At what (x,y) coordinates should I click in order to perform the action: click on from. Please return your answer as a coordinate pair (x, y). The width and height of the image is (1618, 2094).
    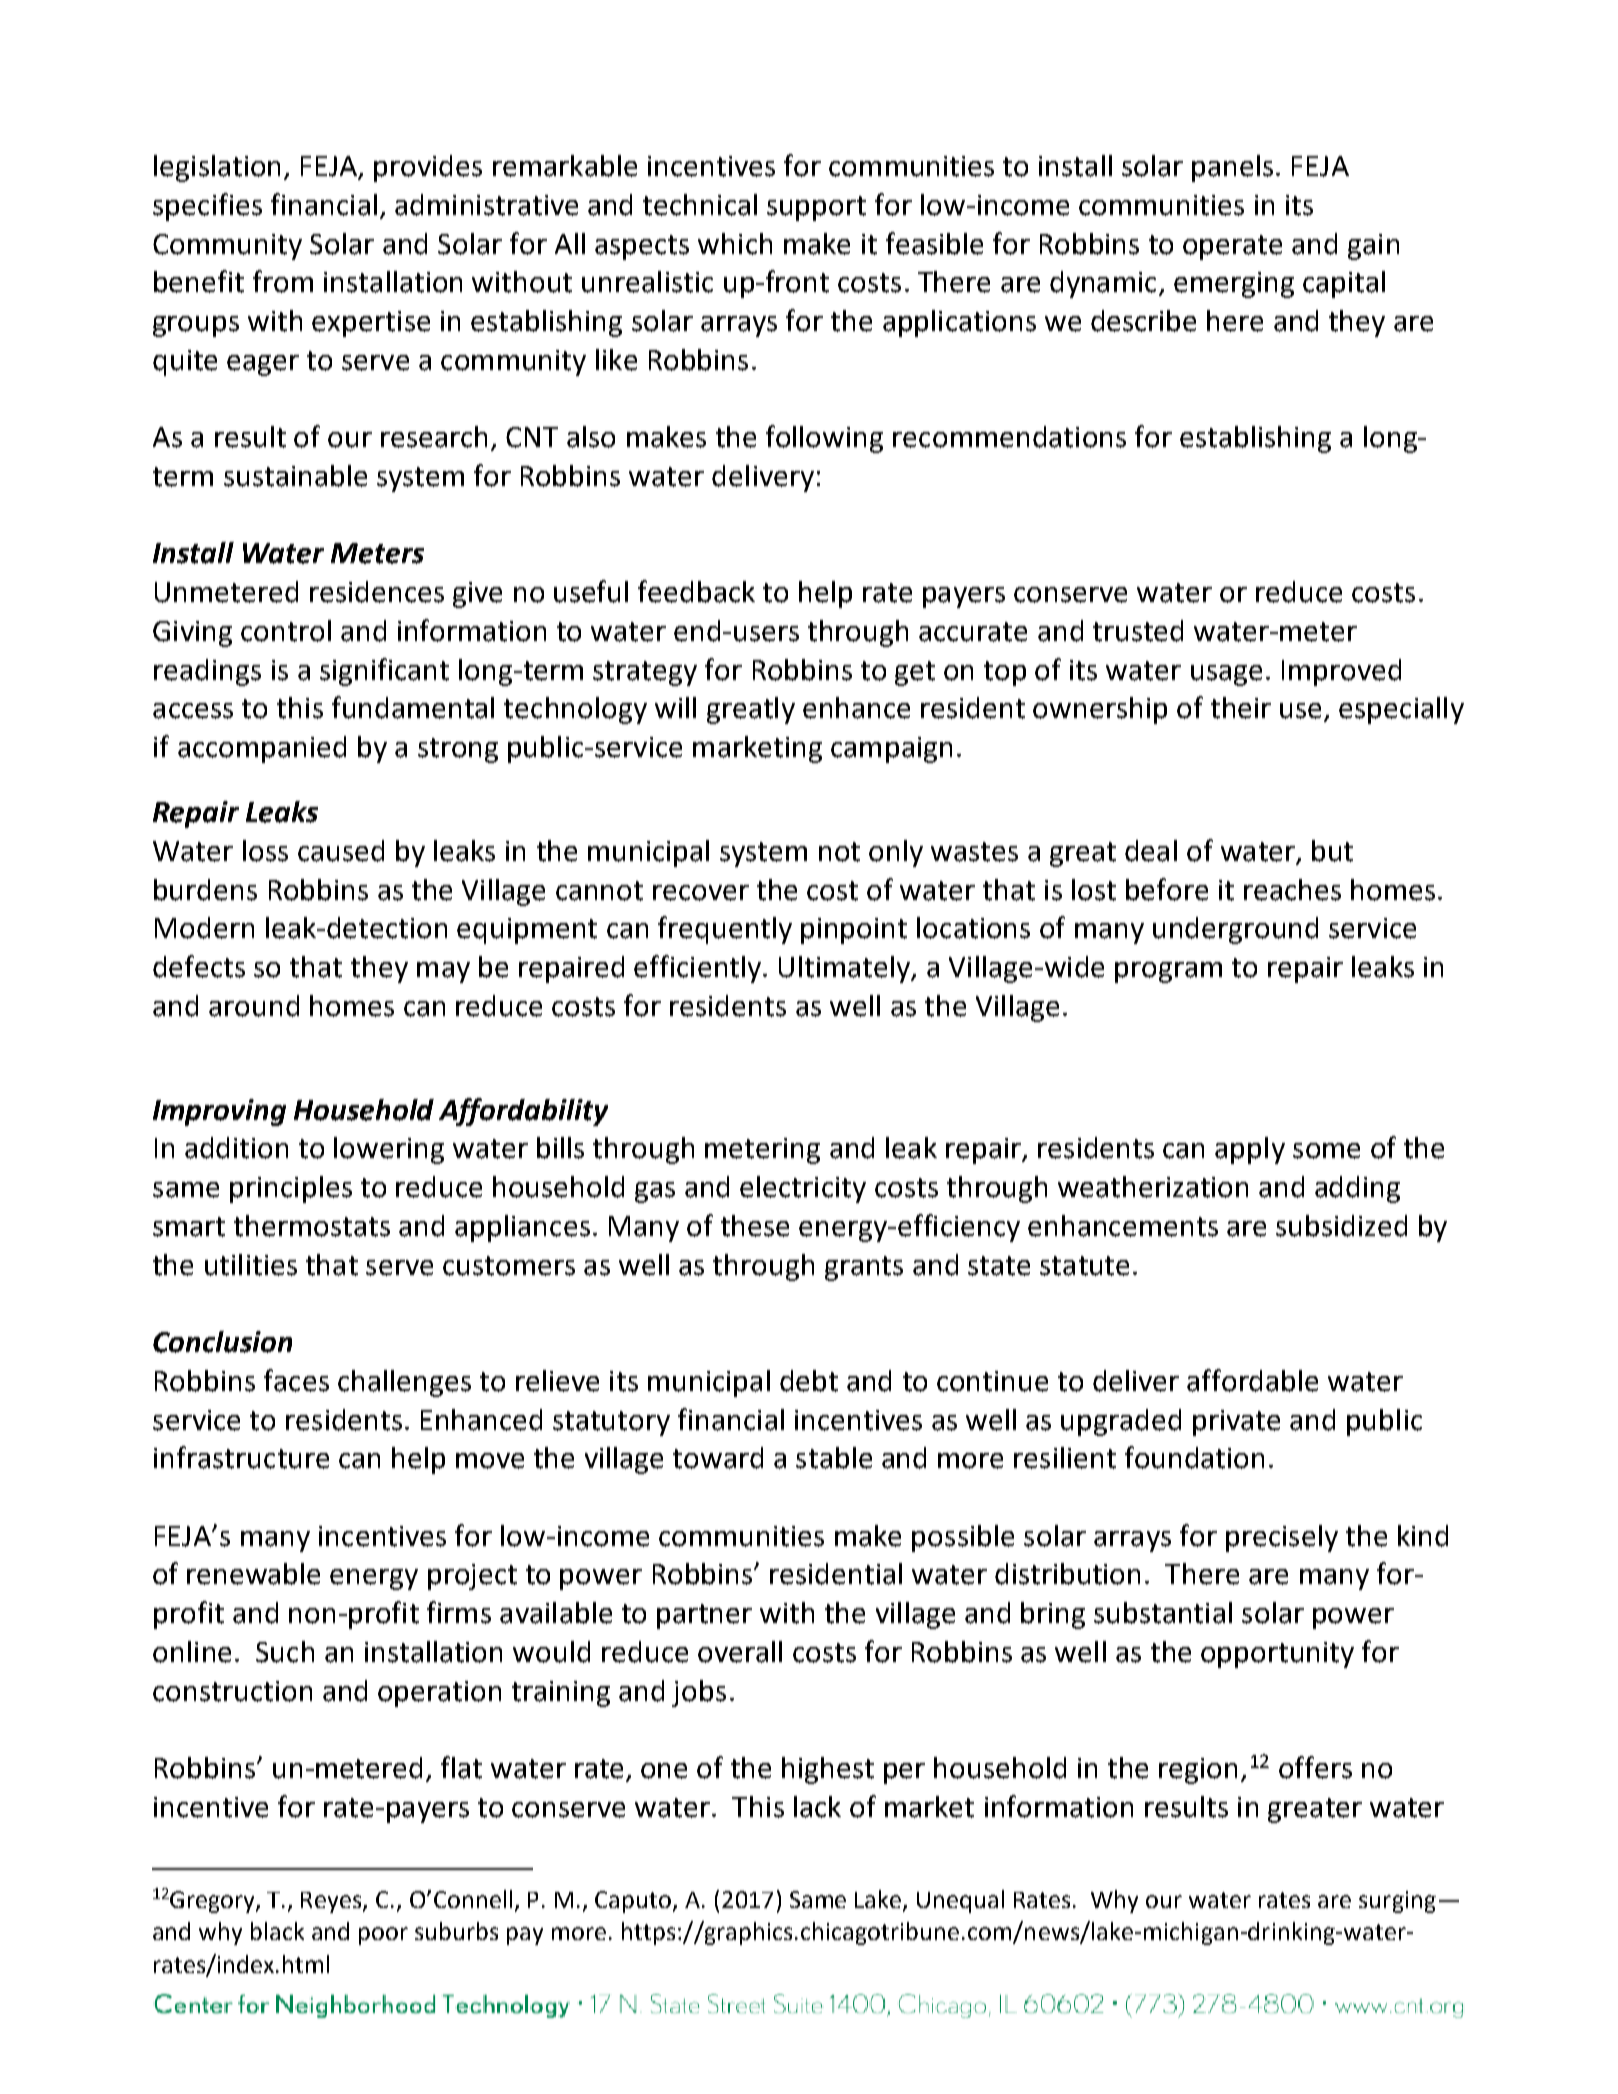
    Looking at the image, I should click on (283, 281).
